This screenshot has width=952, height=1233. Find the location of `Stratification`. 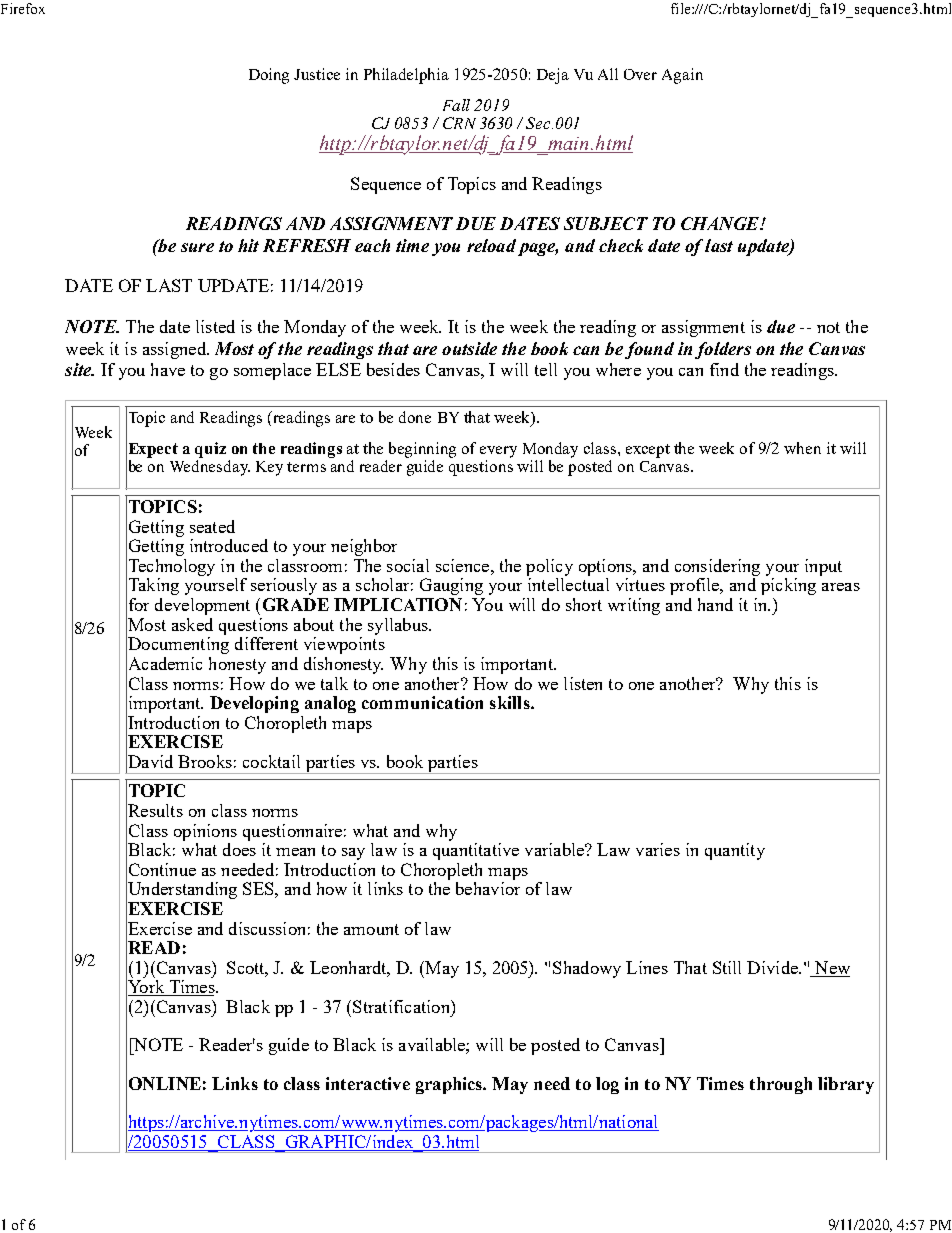

Stratification is located at coordinates (402, 1006).
